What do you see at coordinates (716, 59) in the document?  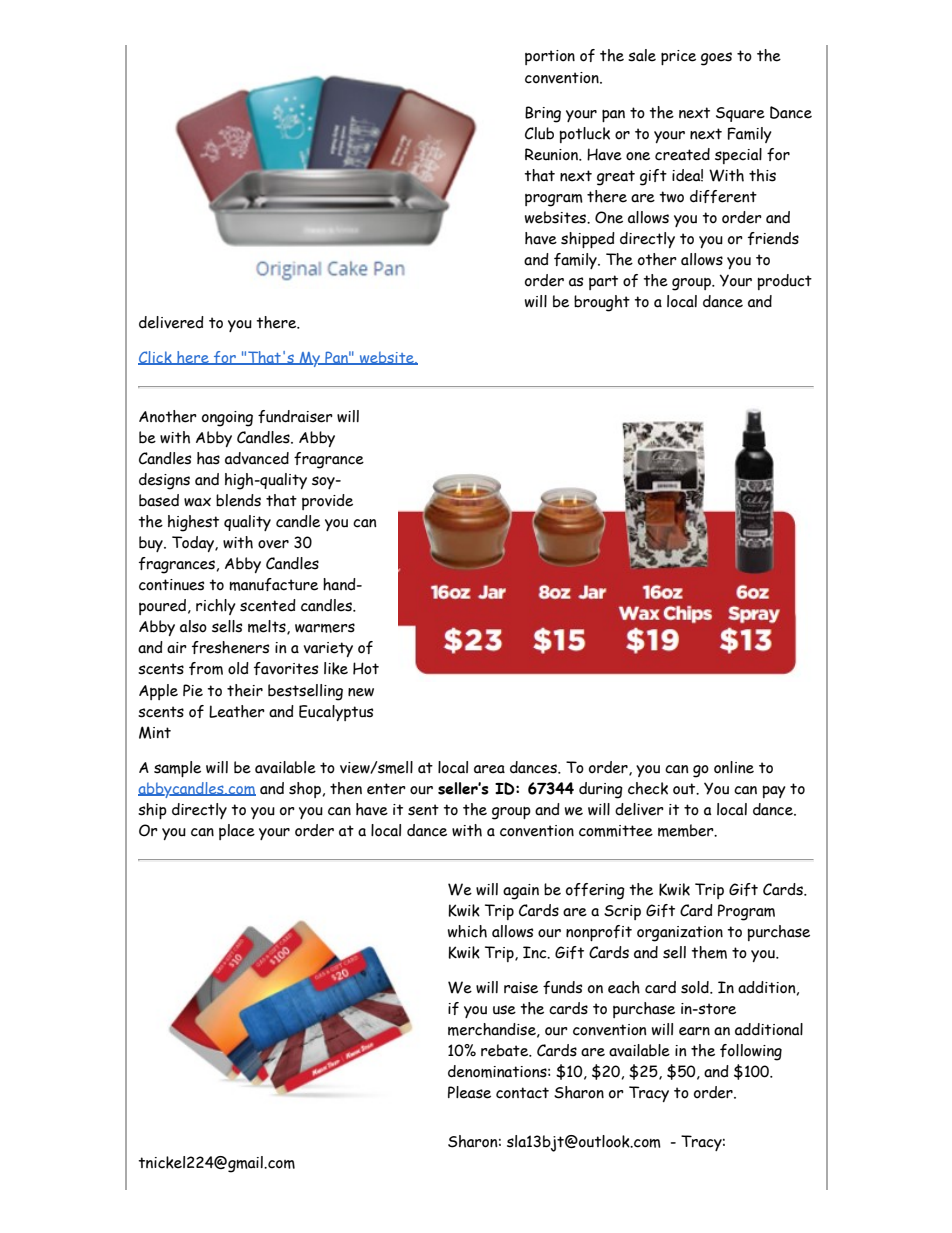 I see `goes` at bounding box center [716, 59].
